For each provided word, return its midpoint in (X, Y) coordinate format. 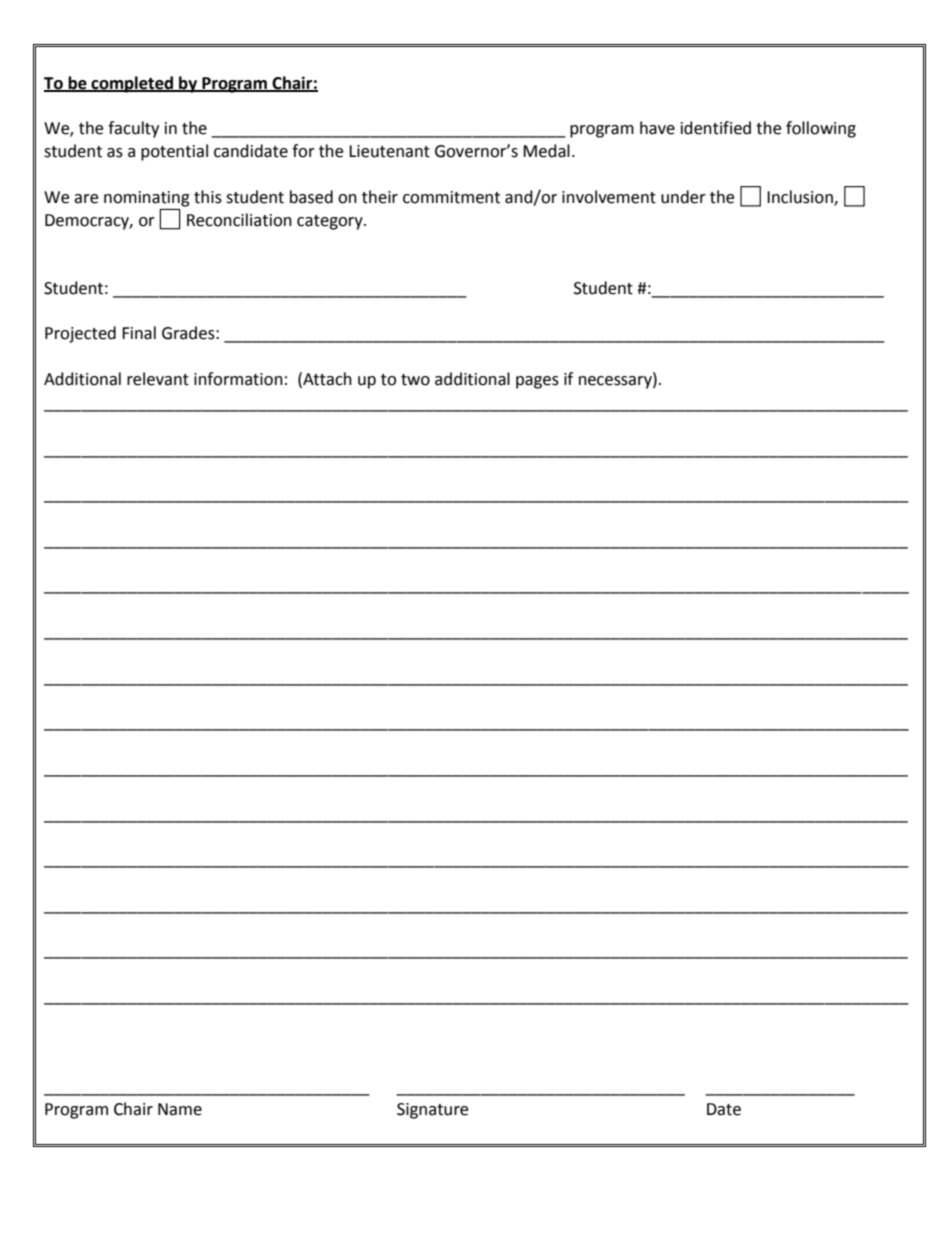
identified (716, 128)
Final (139, 333)
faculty (133, 129)
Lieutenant (389, 151)
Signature (432, 1111)
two (415, 380)
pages (537, 382)
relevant (158, 379)
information (238, 379)
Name (180, 1109)
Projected (80, 334)
